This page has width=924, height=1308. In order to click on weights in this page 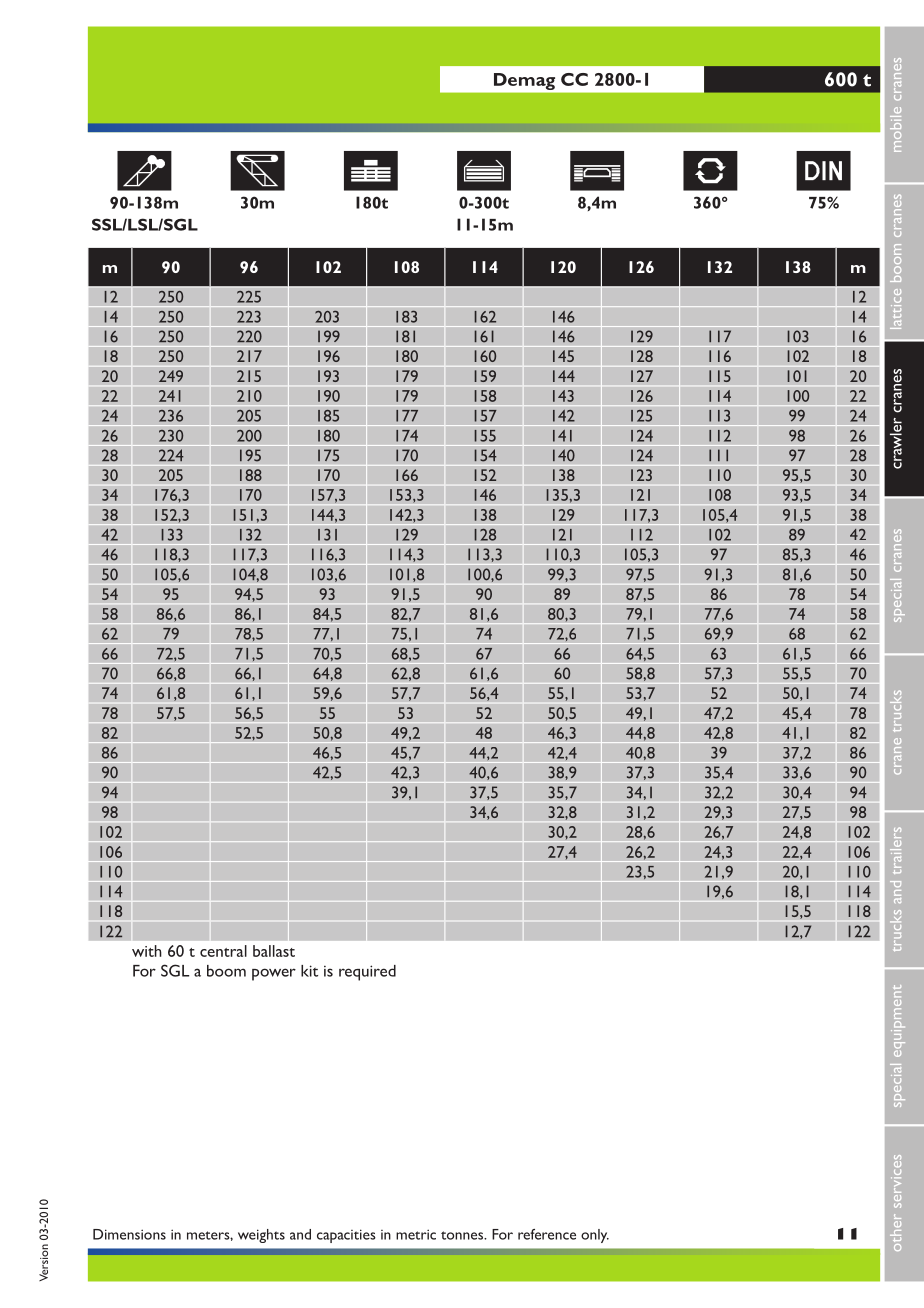, I will do `click(261, 1236)`.
